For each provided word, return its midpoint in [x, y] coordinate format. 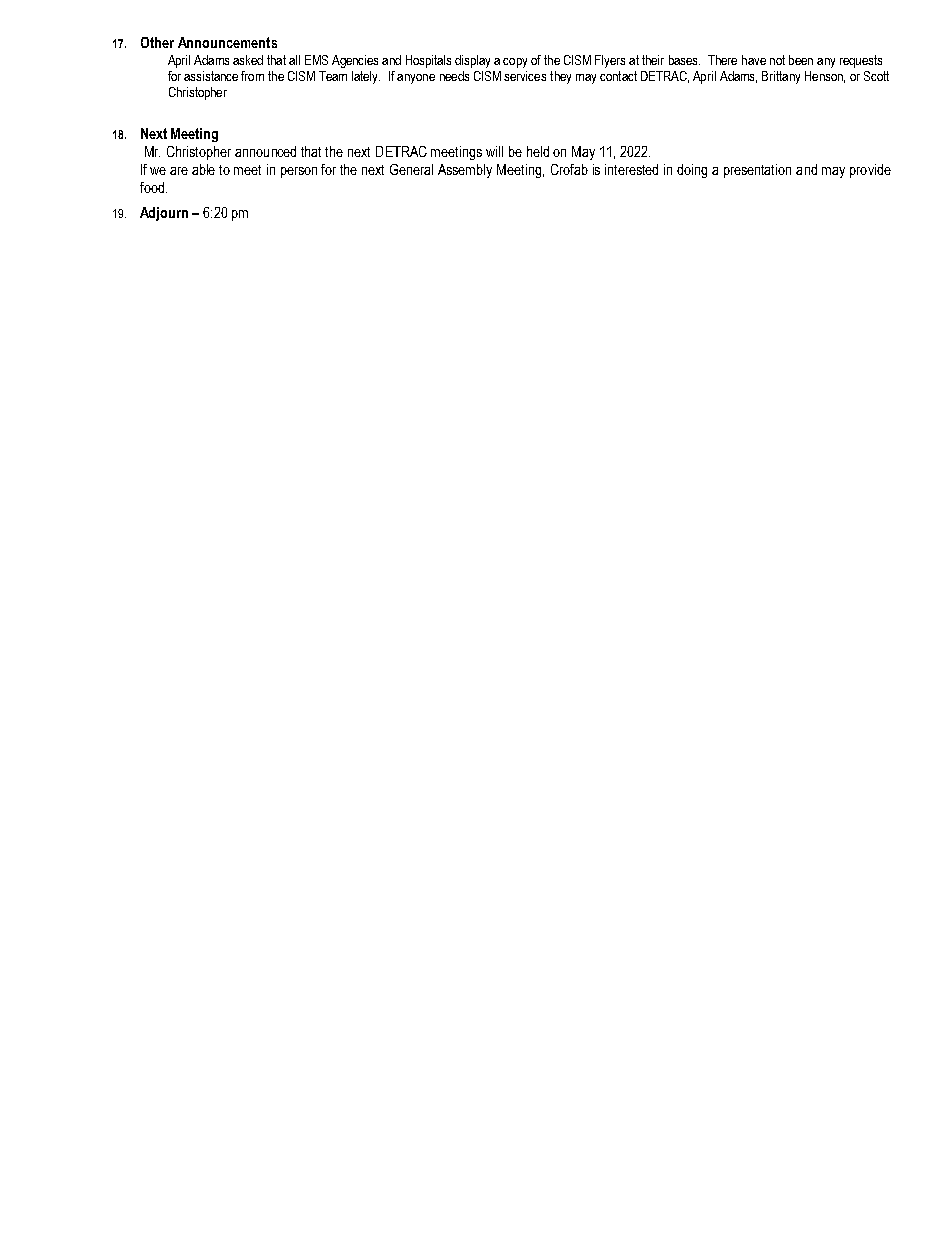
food [152, 187]
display [472, 61]
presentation [757, 171]
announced [265, 151]
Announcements [227, 42]
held [538, 151]
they [560, 77]
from [252, 76]
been [801, 60]
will [494, 151]
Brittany [781, 77]
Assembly [465, 171]
